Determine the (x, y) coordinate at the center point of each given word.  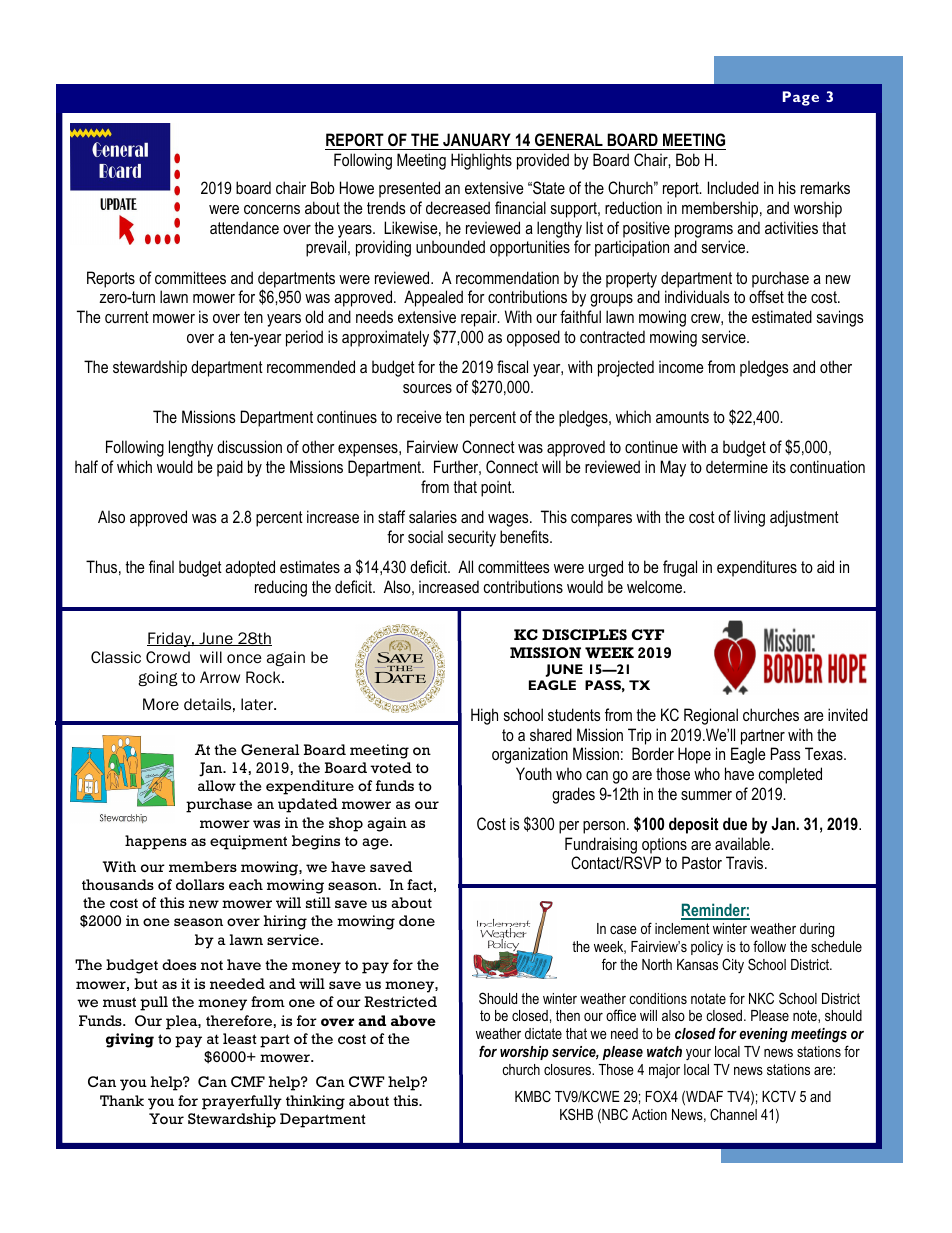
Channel (733, 1114)
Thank (122, 1100)
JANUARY (477, 139)
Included (733, 187)
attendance (244, 227)
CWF (366, 1081)
